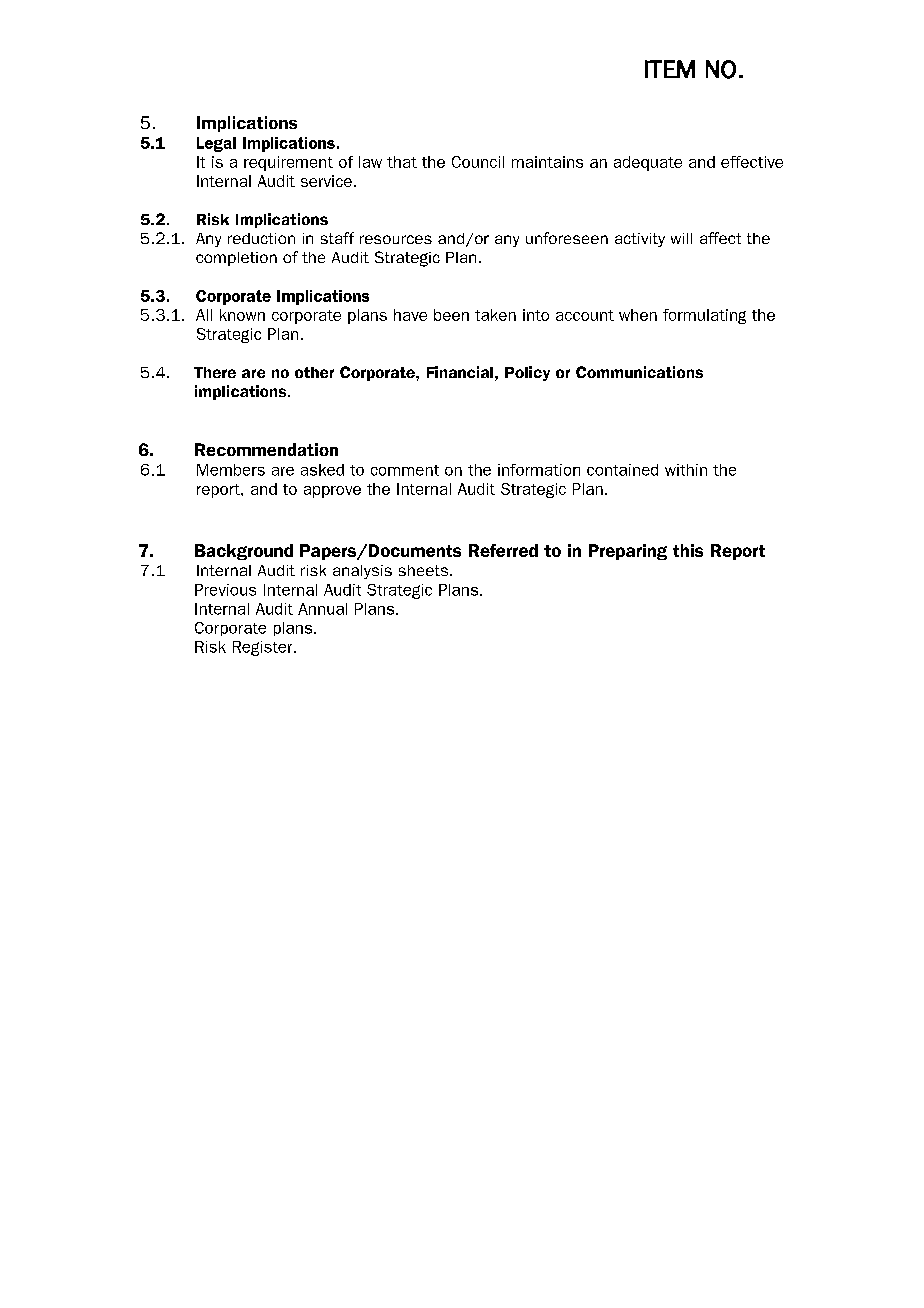  Describe the element at coordinates (478, 162) in the screenshot. I see `Council` at that location.
